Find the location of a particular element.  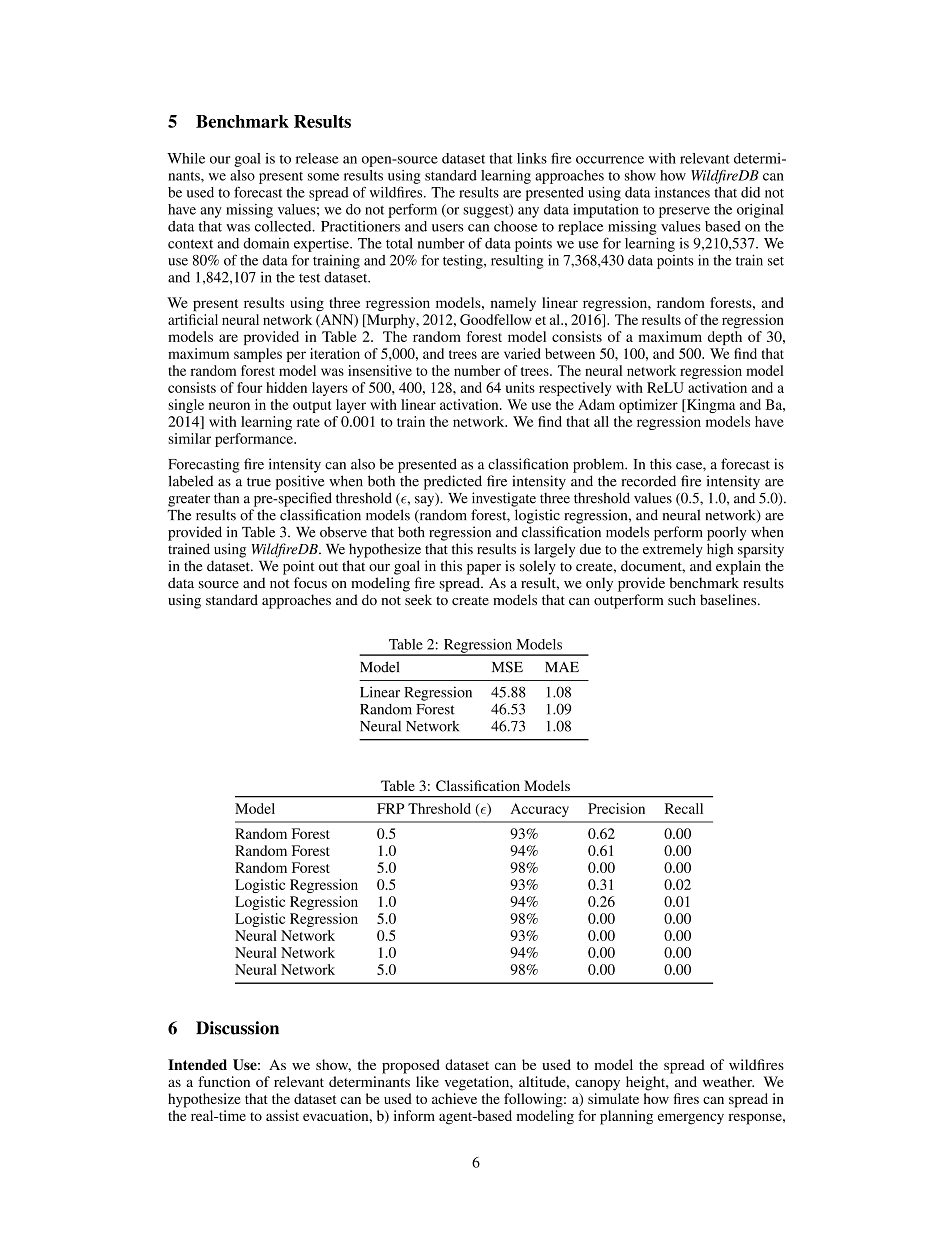

instances is located at coordinates (682, 192).
